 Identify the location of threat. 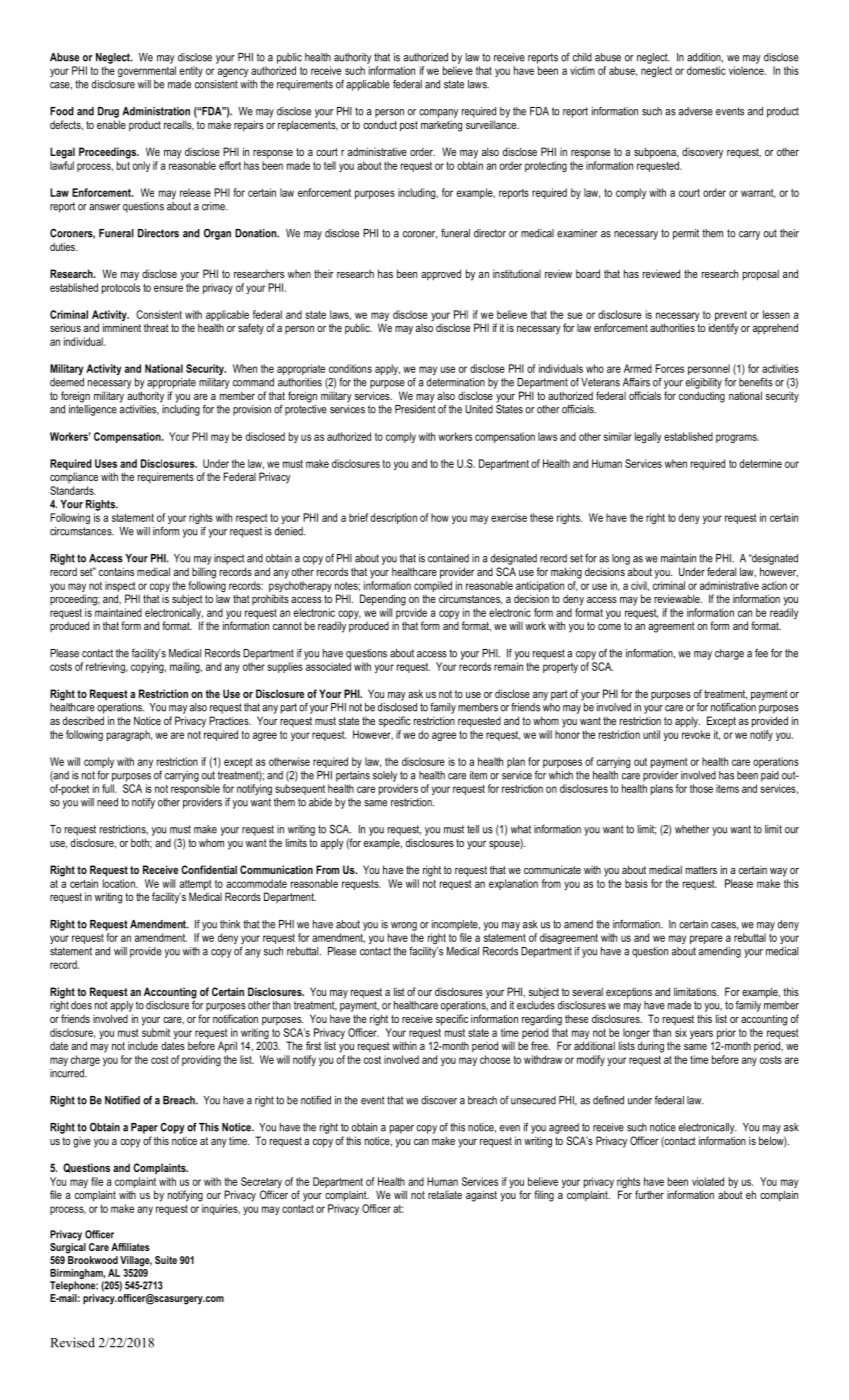
(156, 327).
